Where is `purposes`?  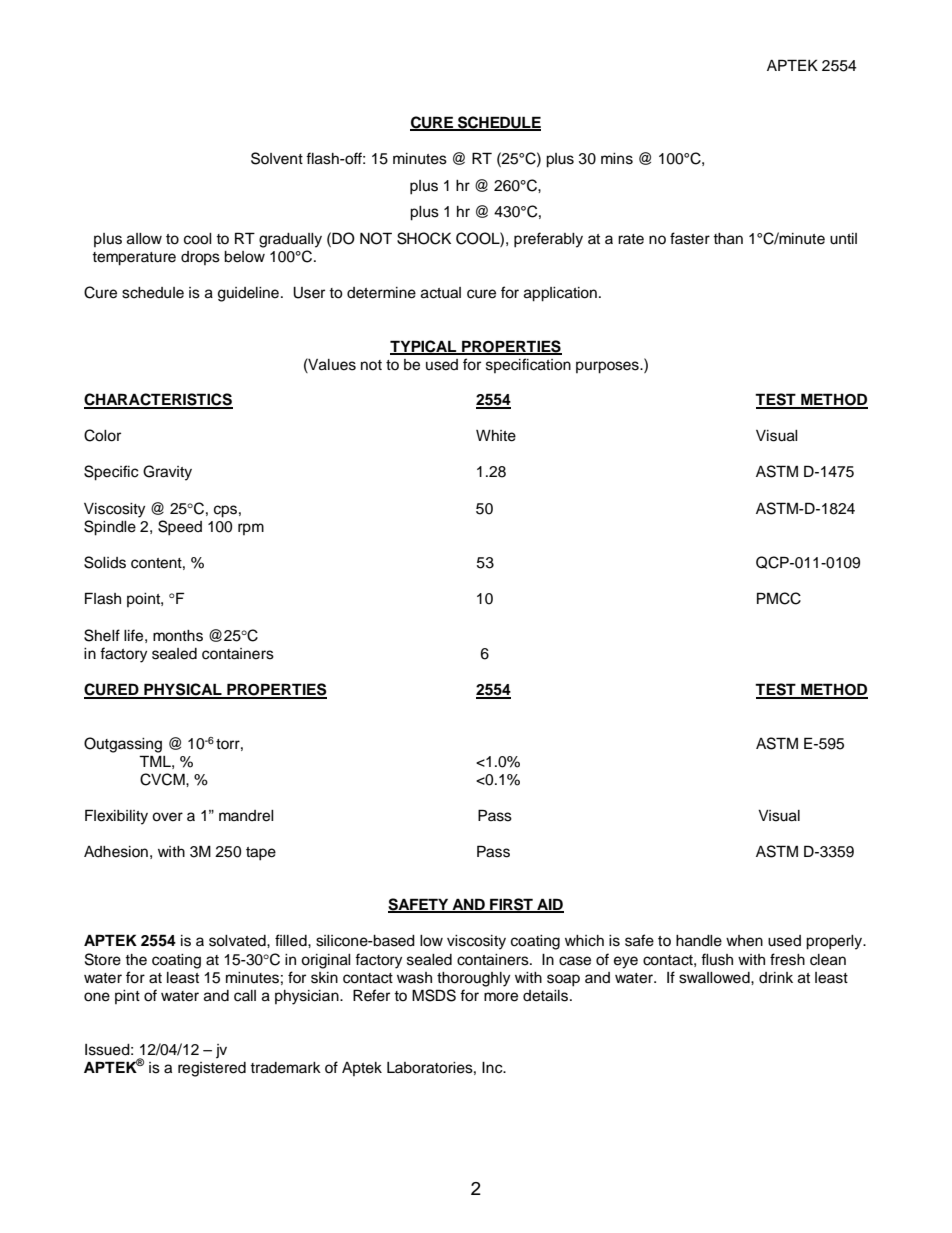
purposes is located at coordinates (608, 367).
